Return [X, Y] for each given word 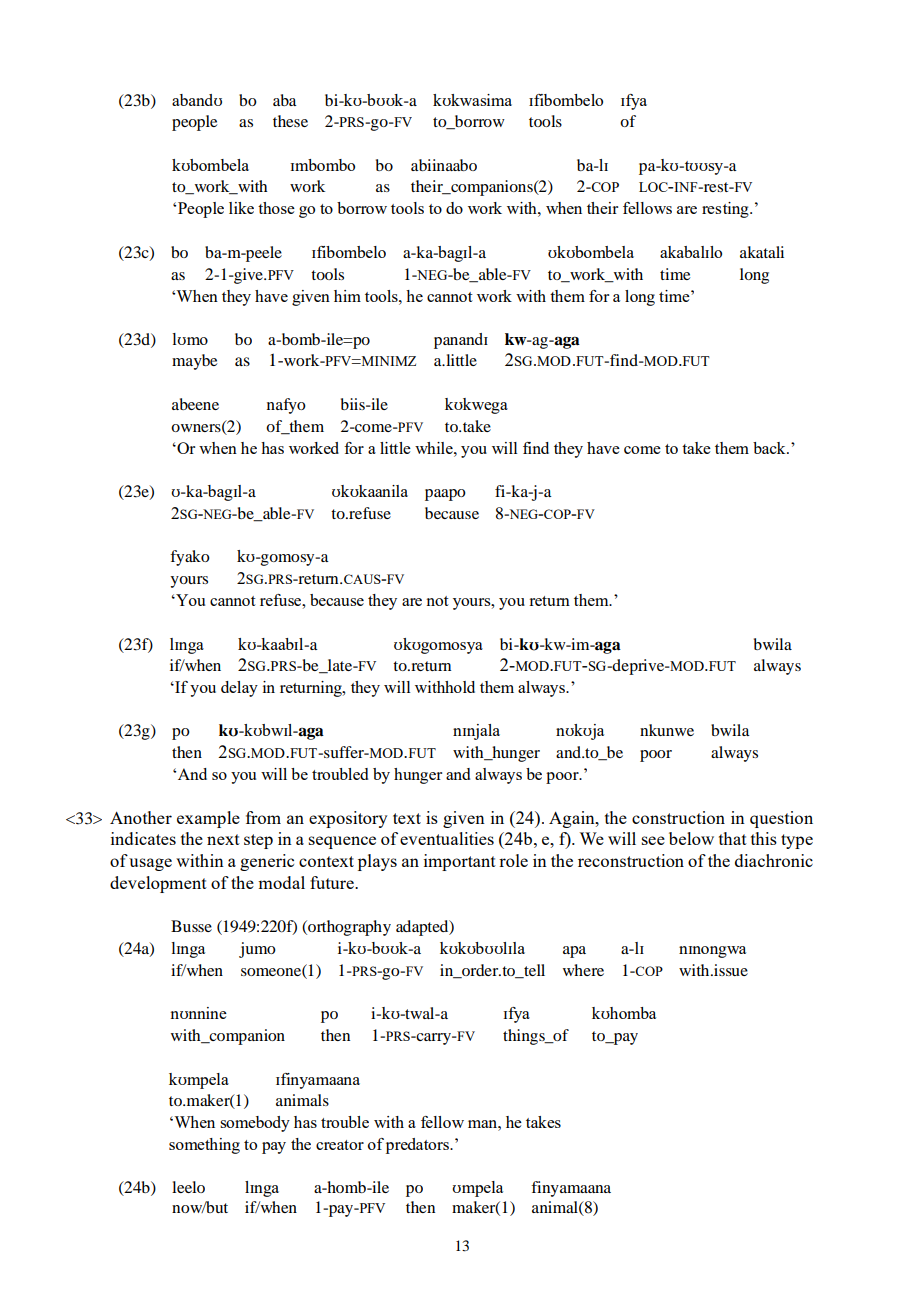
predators [418, 1146]
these [290, 121]
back [770, 448]
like [241, 208]
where [583, 970]
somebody [255, 1124]
